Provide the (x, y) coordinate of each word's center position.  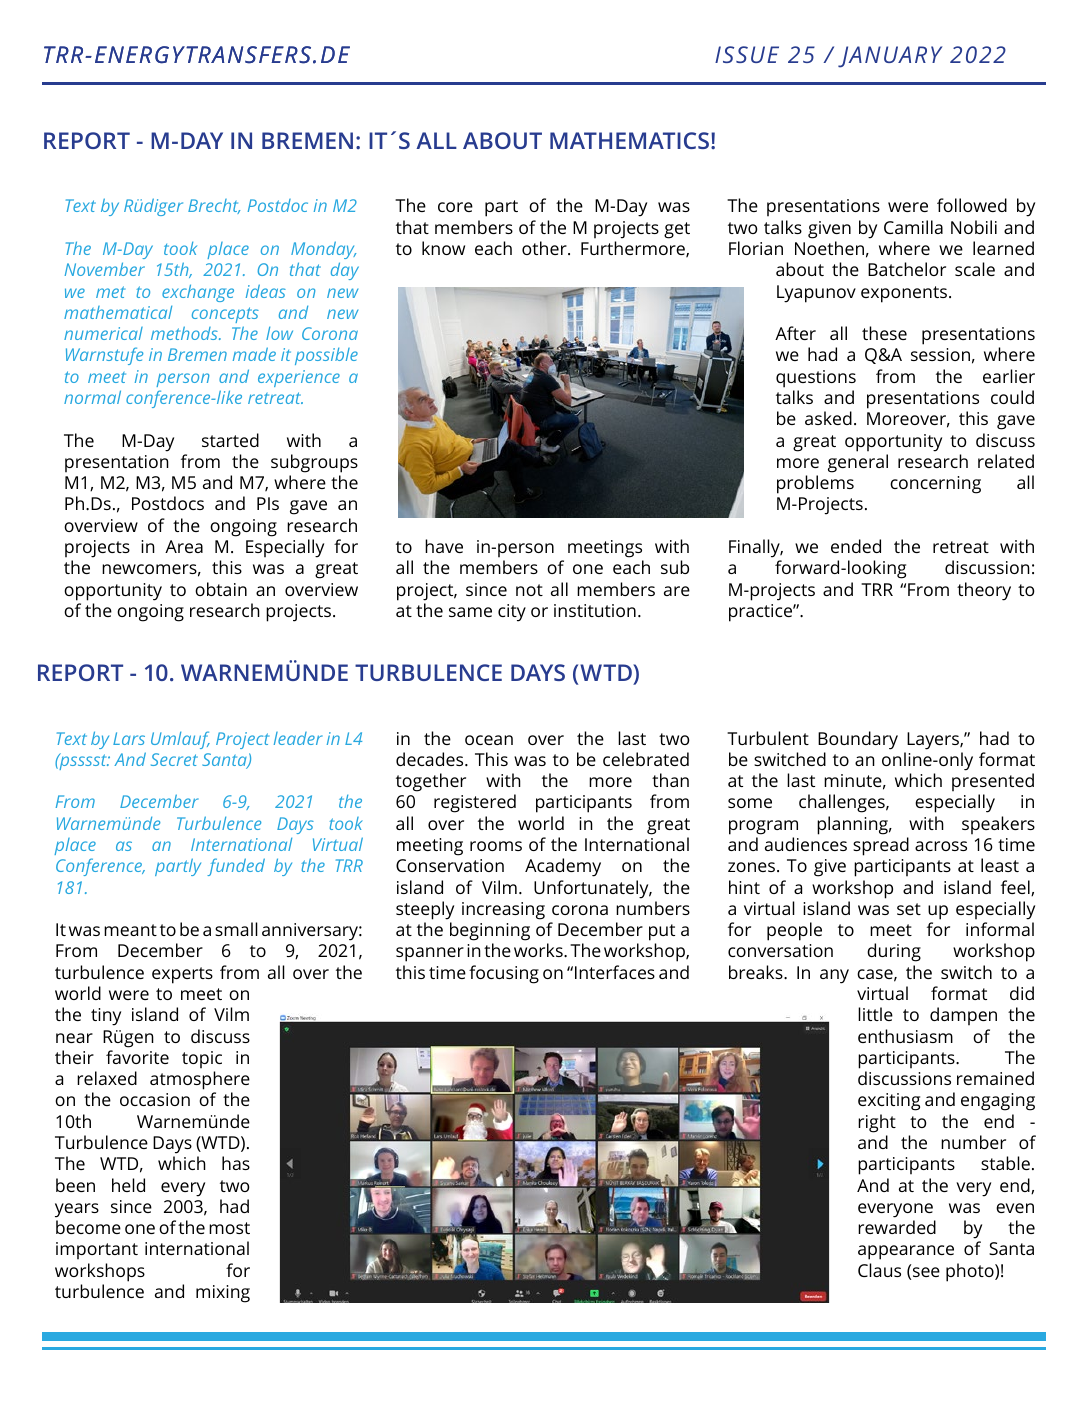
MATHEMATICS (631, 140)
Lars (129, 738)
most (229, 1228)
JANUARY (890, 57)
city (512, 613)
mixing (223, 1294)
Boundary (858, 740)
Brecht (214, 206)
